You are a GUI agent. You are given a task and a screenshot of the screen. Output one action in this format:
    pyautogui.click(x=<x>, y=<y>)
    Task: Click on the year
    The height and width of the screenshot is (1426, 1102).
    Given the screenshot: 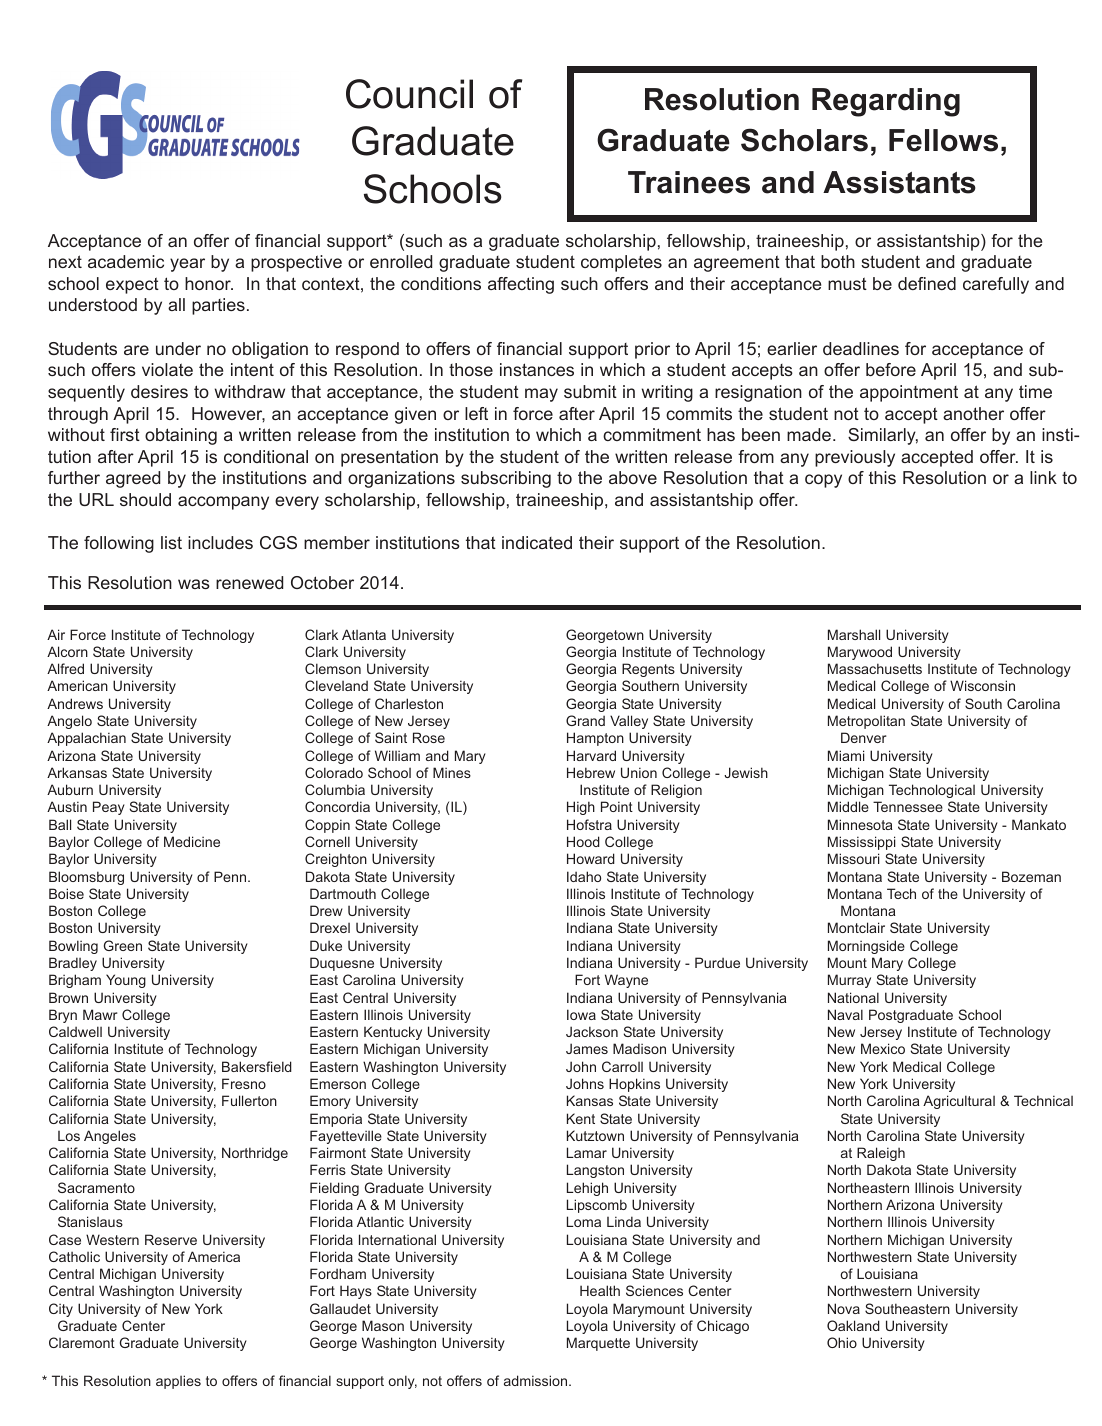 What is the action you would take?
    pyautogui.click(x=187, y=265)
